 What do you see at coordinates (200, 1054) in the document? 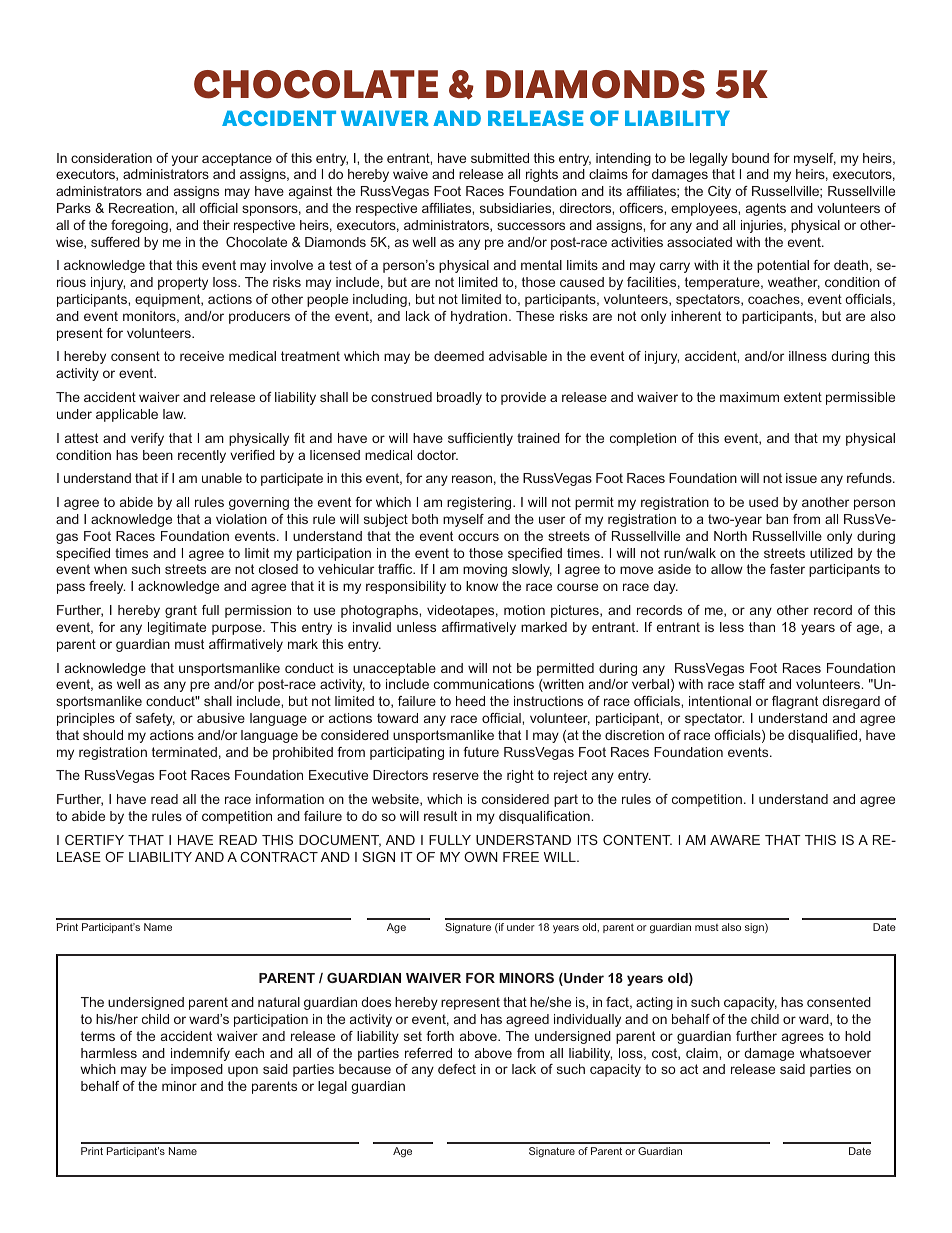
I see `indemnify` at bounding box center [200, 1054].
